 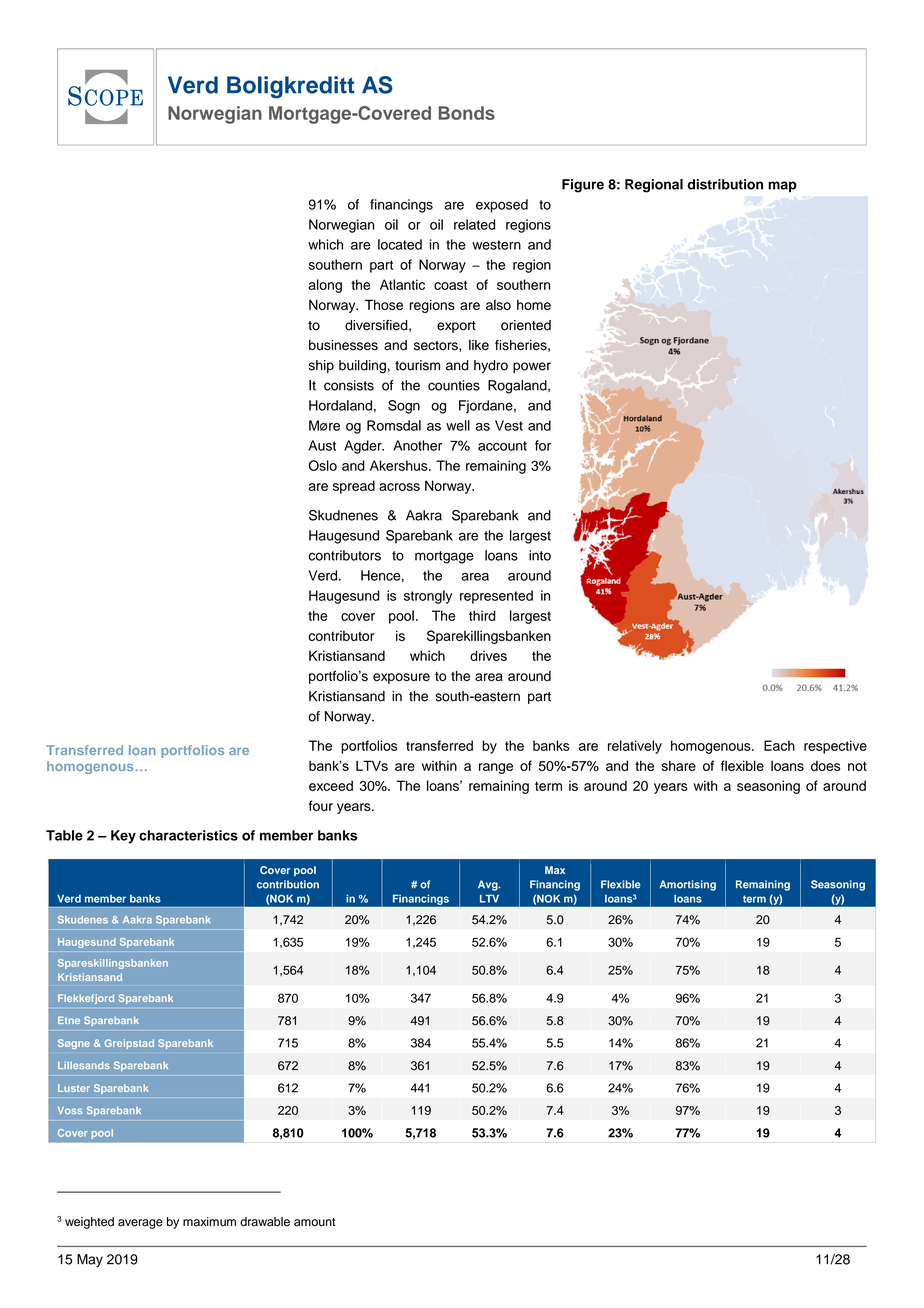 I want to click on contribution, so click(x=288, y=884).
